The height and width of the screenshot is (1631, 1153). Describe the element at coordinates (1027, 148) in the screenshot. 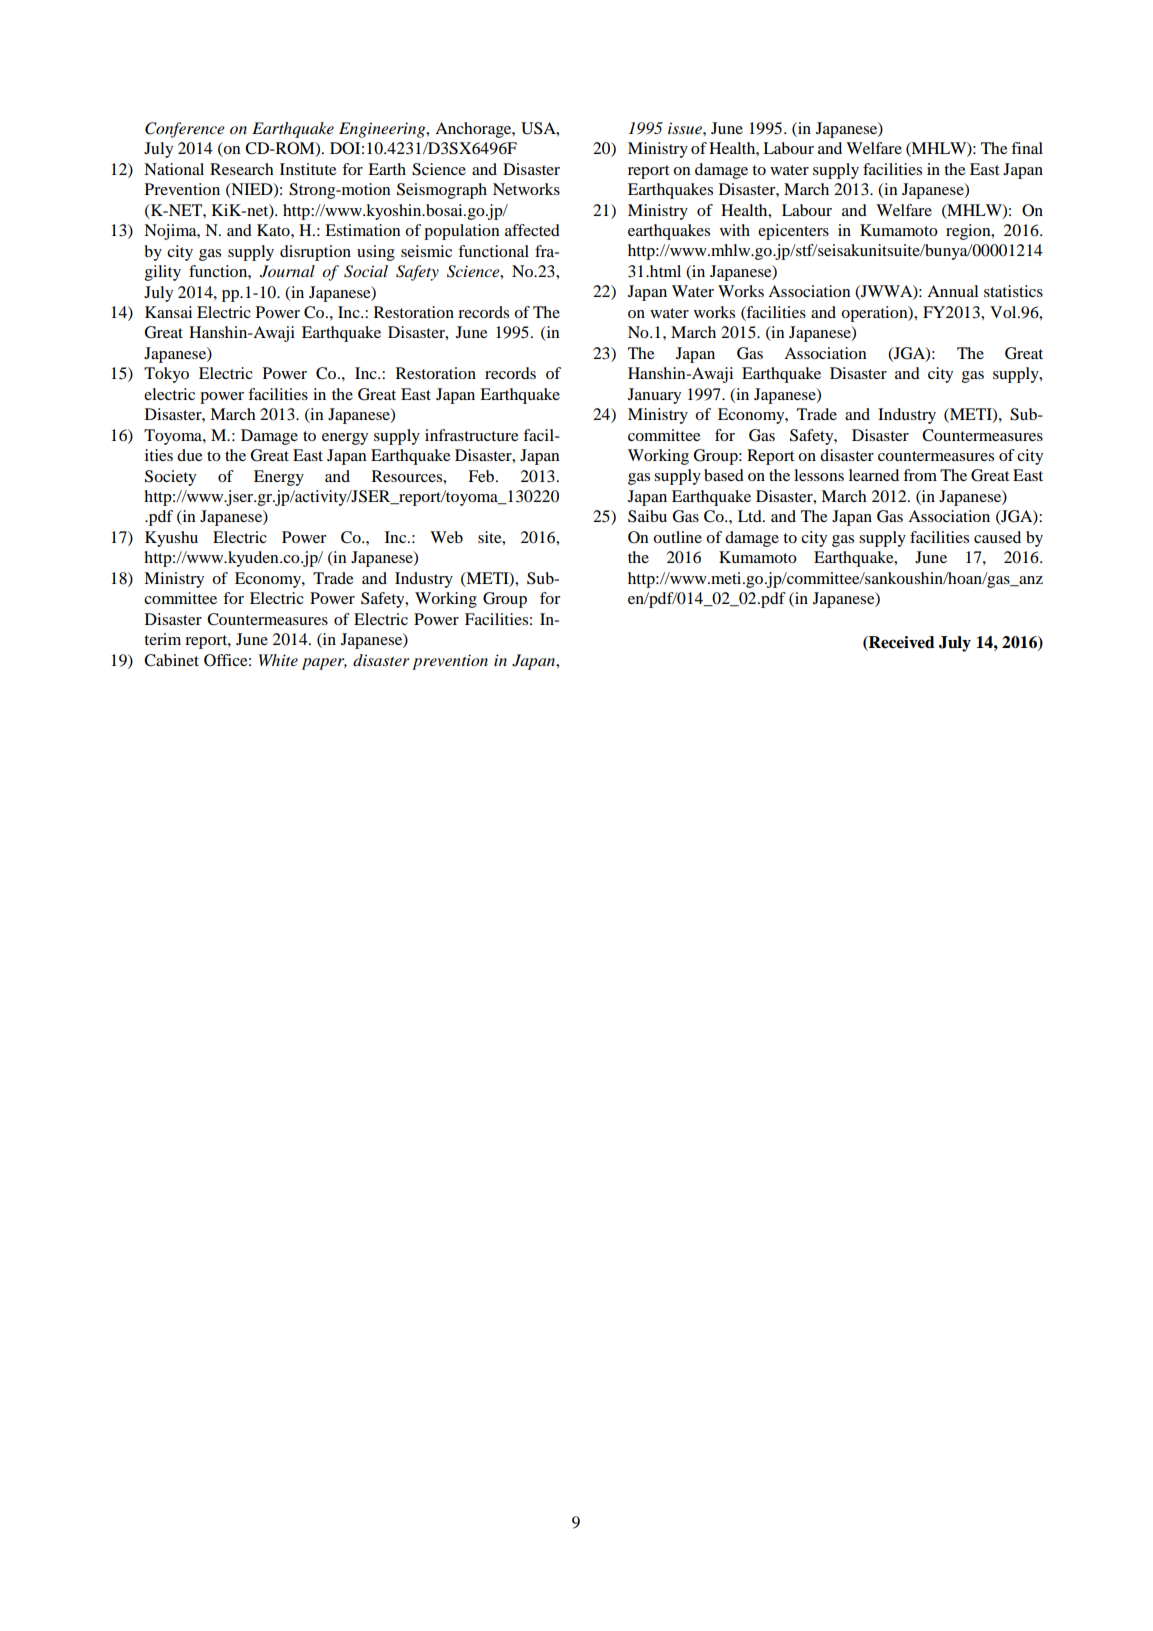

I see `final` at that location.
